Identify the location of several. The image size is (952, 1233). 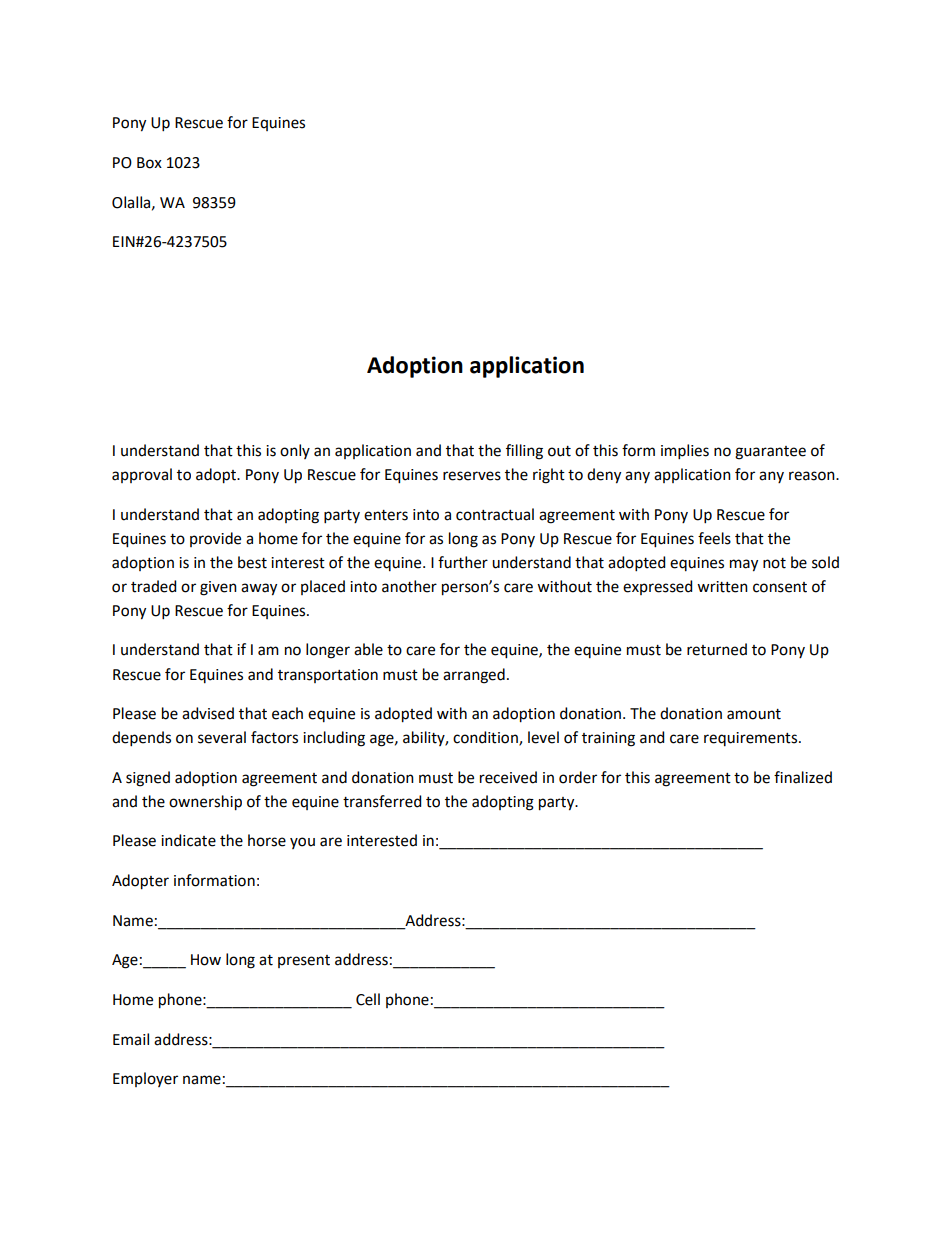
(222, 737).
